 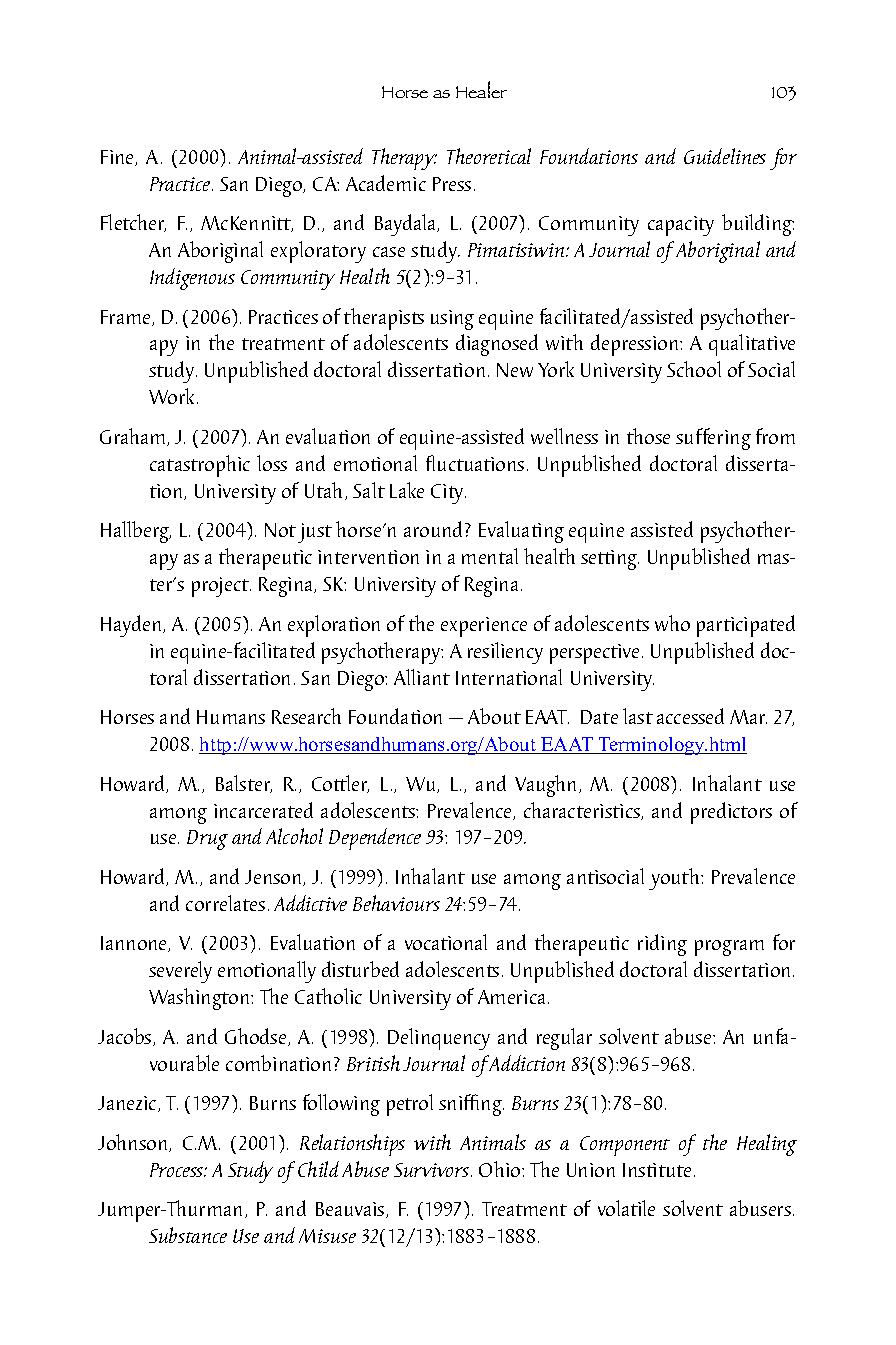 What do you see at coordinates (731, 813) in the screenshot?
I see `predictors` at bounding box center [731, 813].
